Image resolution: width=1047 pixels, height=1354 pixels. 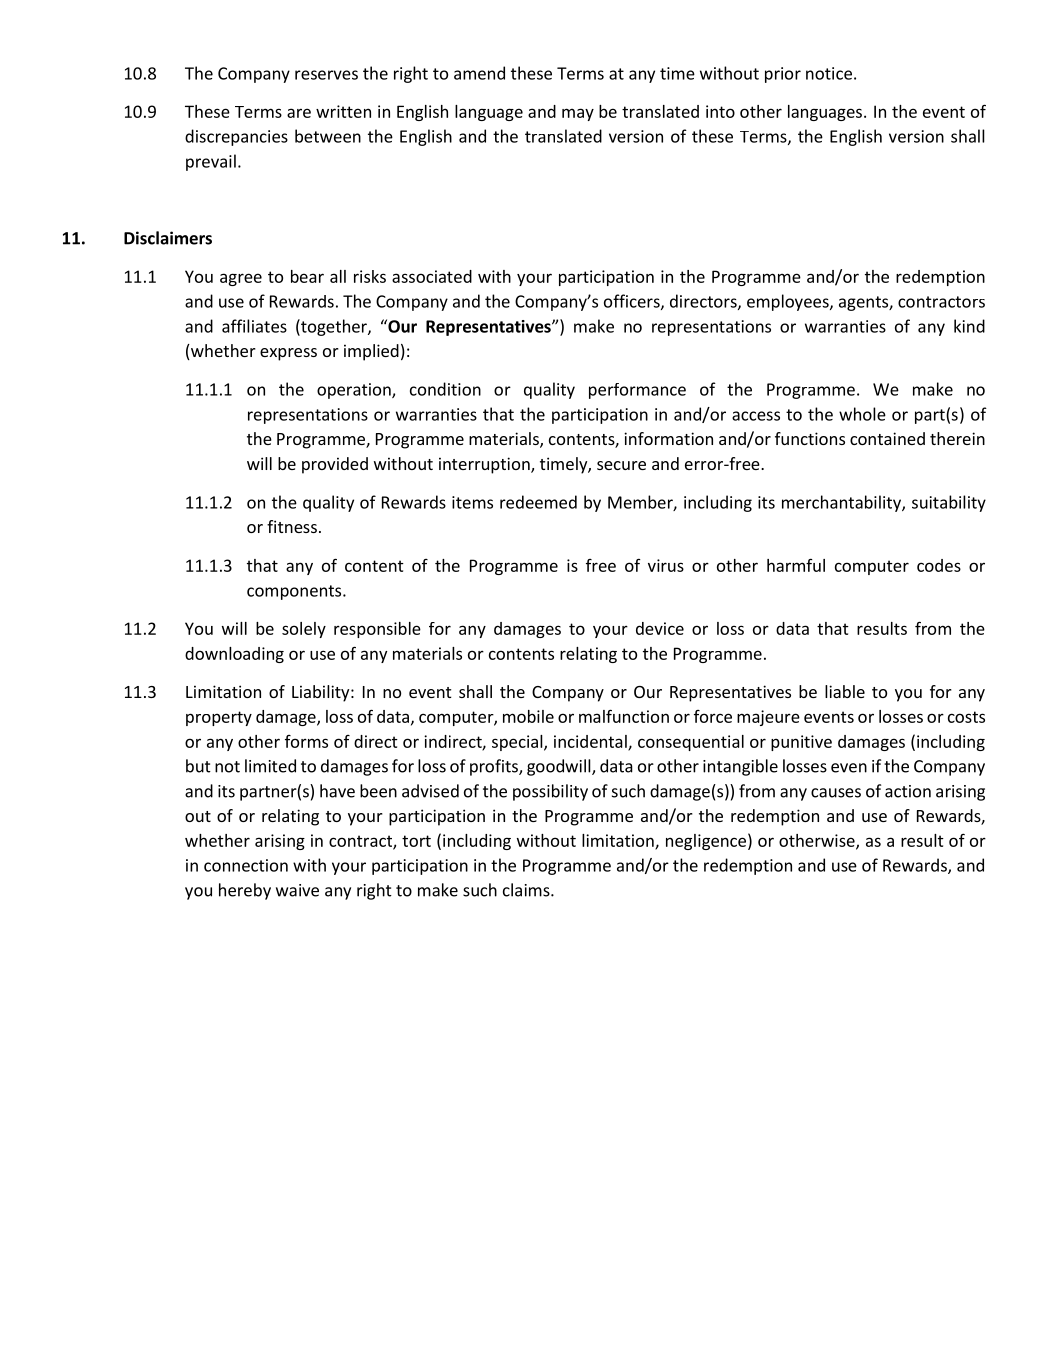 I want to click on device, so click(x=660, y=628).
